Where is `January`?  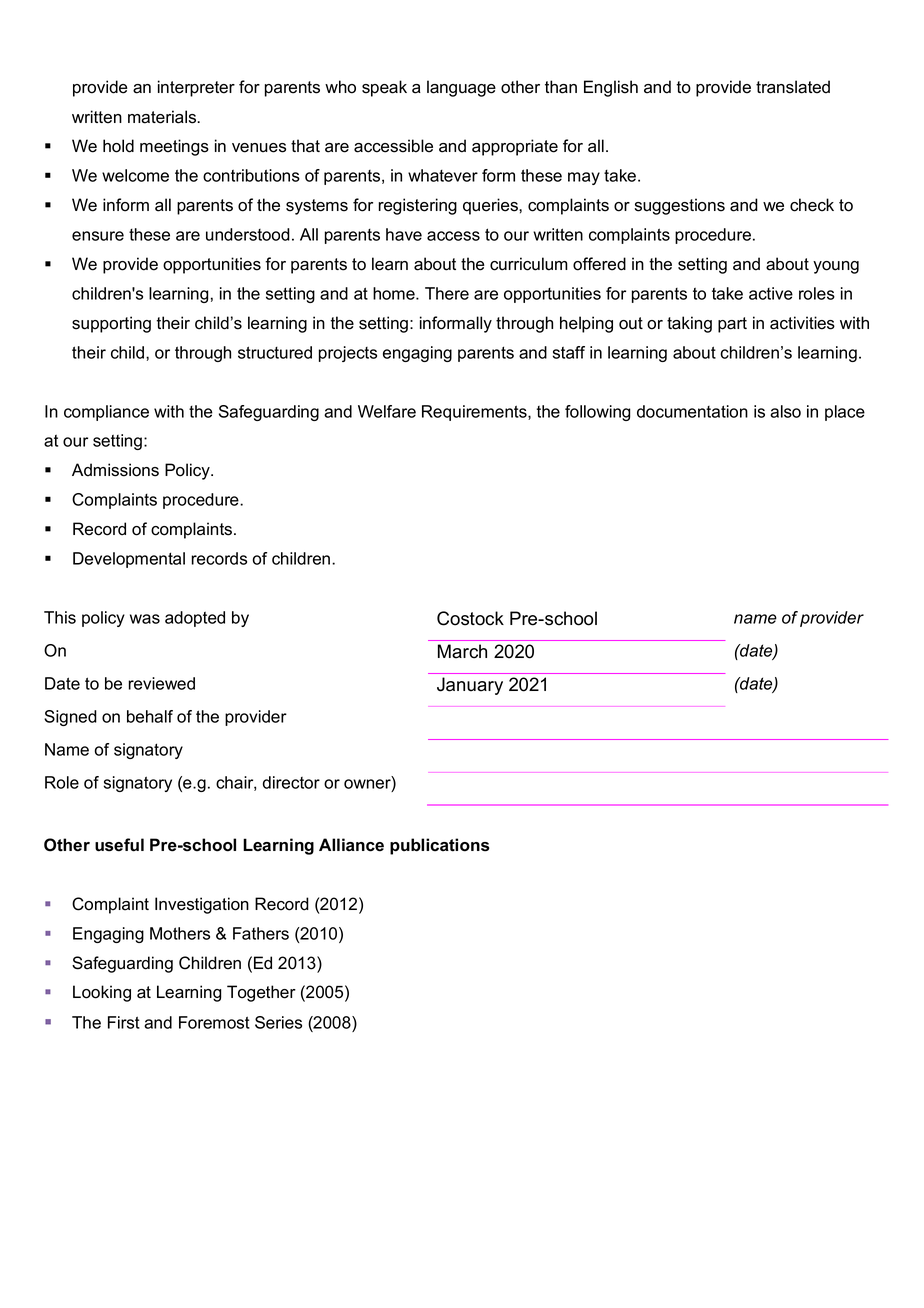
January is located at coordinates (470, 686).
